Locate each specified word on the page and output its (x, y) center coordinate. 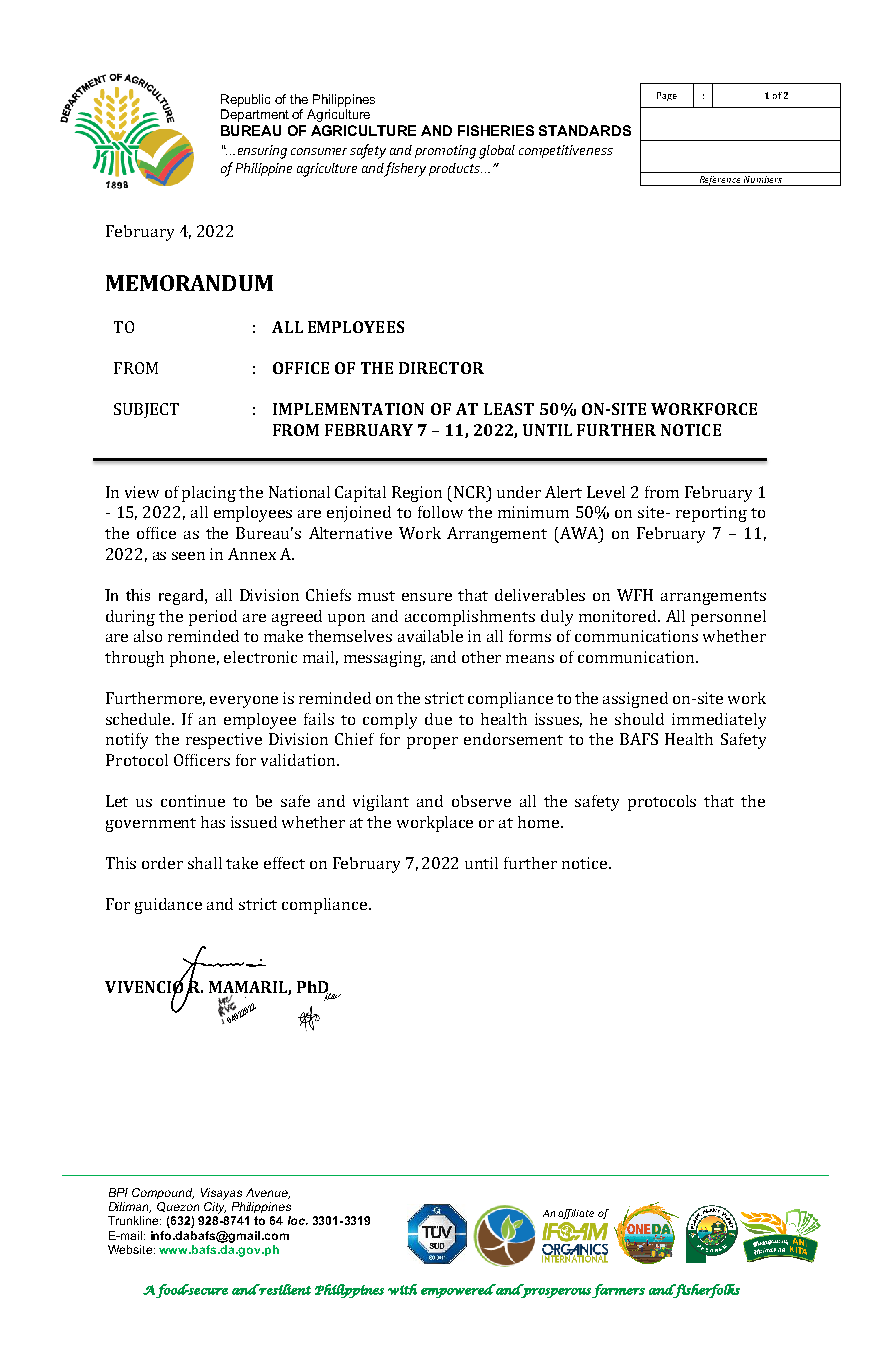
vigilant (381, 803)
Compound (163, 1193)
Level (606, 492)
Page (667, 96)
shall (205, 863)
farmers (618, 1291)
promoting (445, 152)
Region (417, 494)
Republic (245, 100)
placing (209, 494)
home (540, 822)
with (402, 1289)
